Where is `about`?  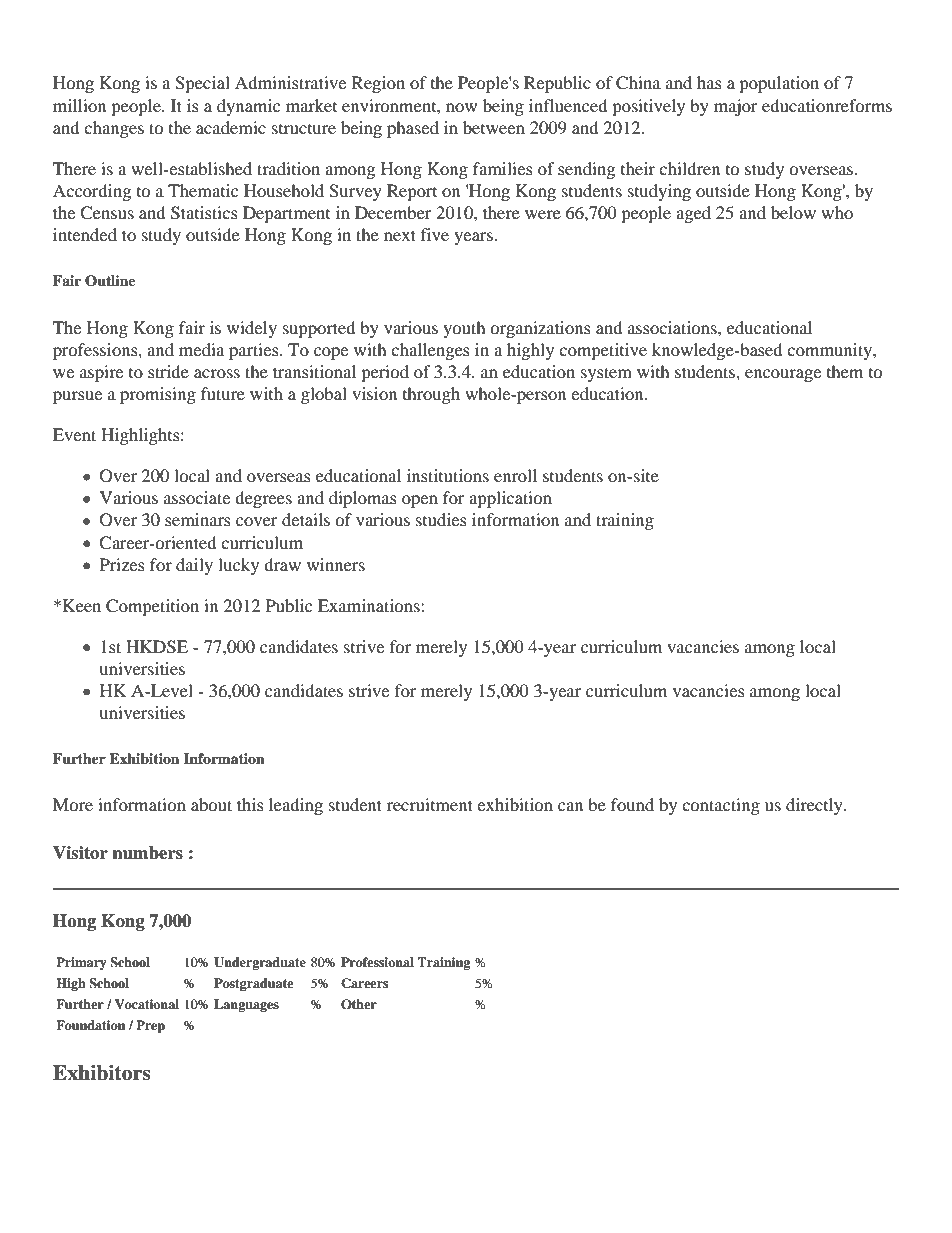 about is located at coordinates (211, 804).
